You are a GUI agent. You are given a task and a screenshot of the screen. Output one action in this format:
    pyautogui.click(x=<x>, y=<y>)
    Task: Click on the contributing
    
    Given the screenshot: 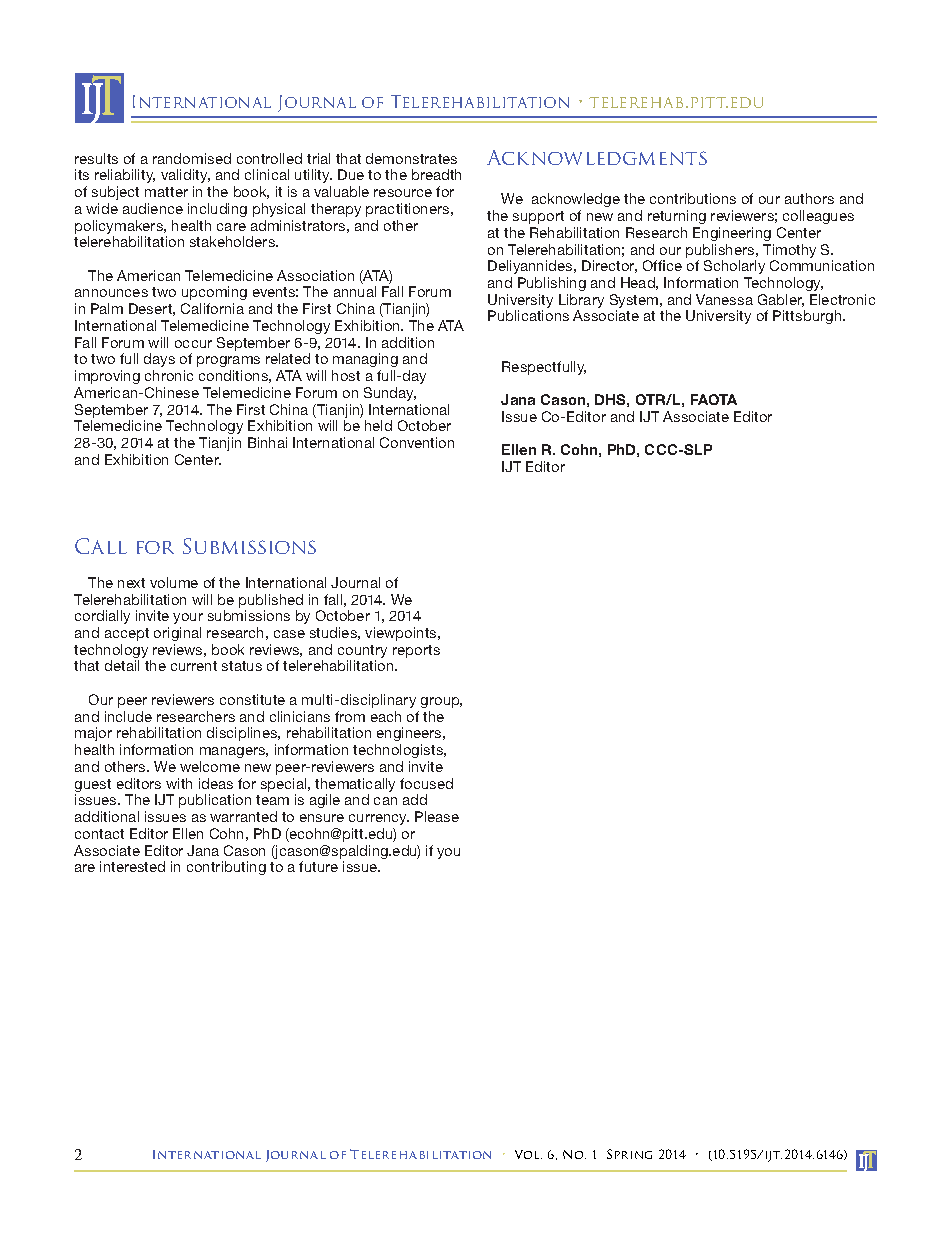 What is the action you would take?
    pyautogui.click(x=226, y=868)
